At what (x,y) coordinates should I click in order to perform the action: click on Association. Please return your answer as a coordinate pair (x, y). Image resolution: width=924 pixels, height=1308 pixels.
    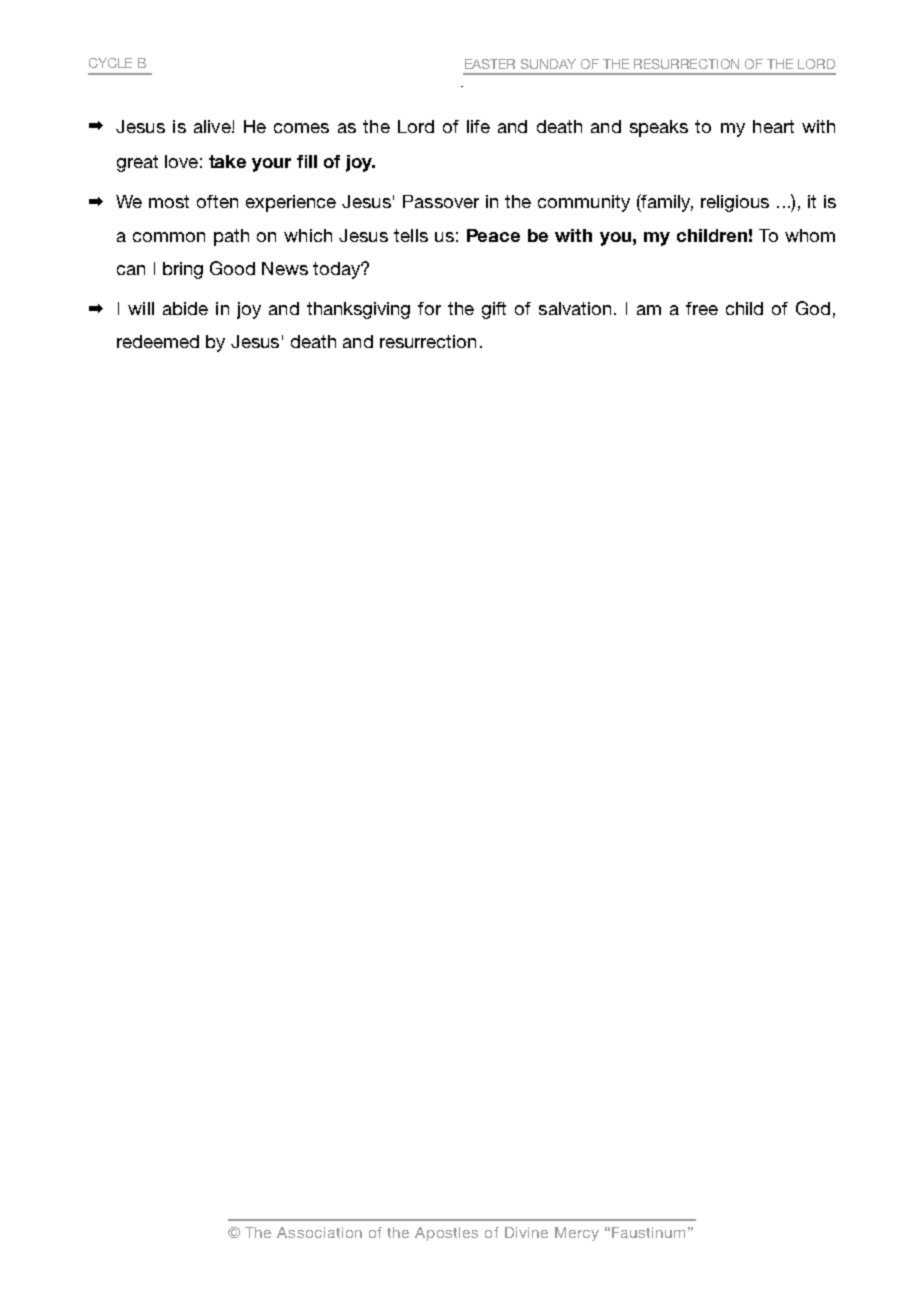
    Looking at the image, I should click on (319, 1232).
